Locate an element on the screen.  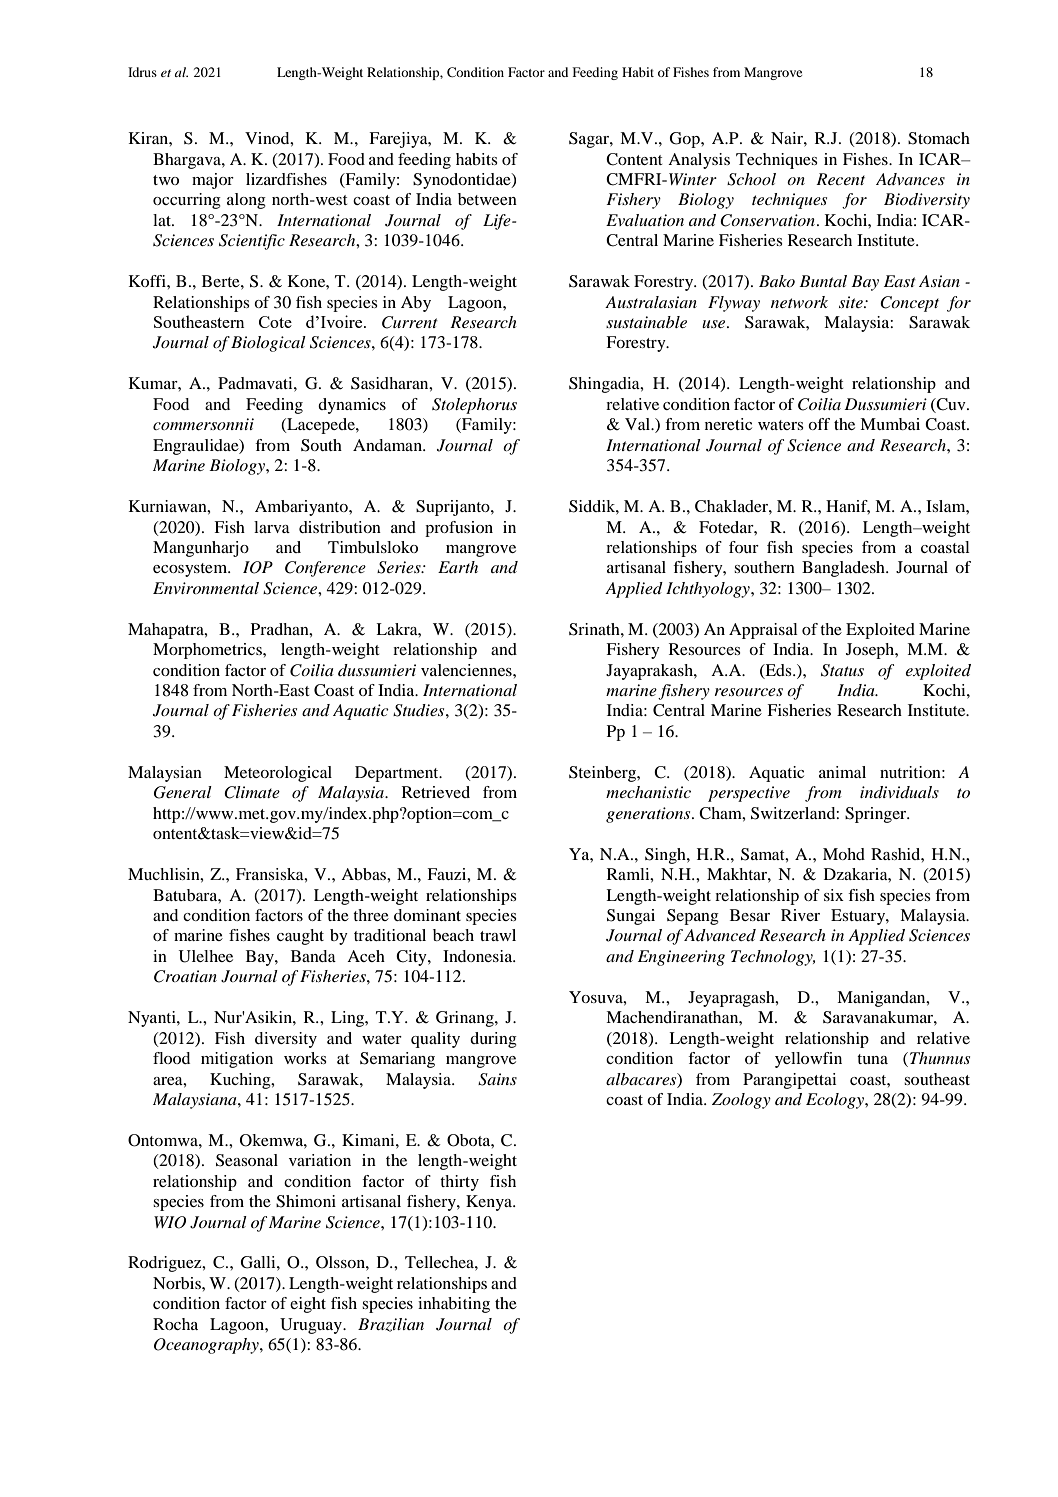
Recent is located at coordinates (840, 179).
